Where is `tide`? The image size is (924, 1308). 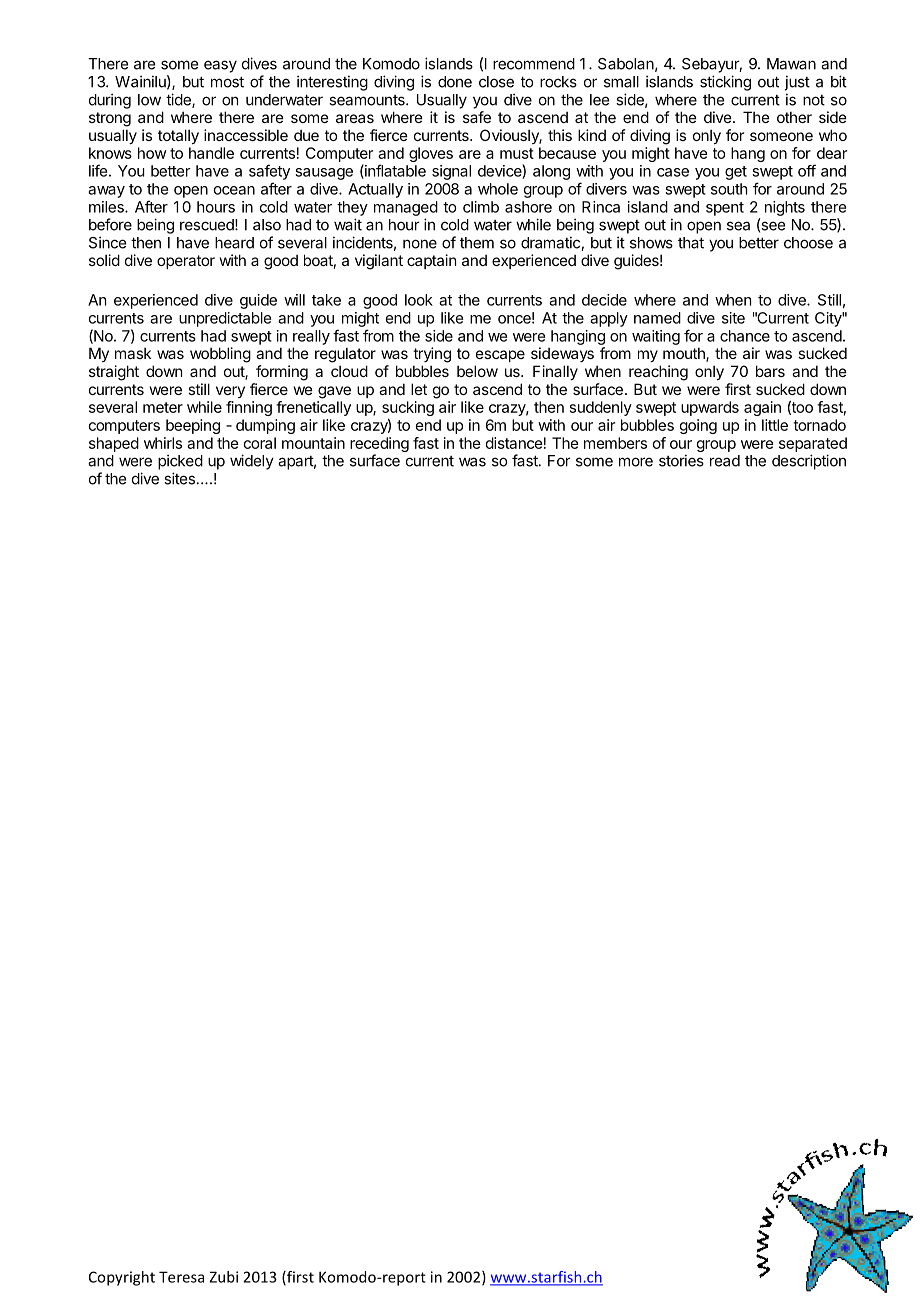
tide is located at coordinates (179, 100).
